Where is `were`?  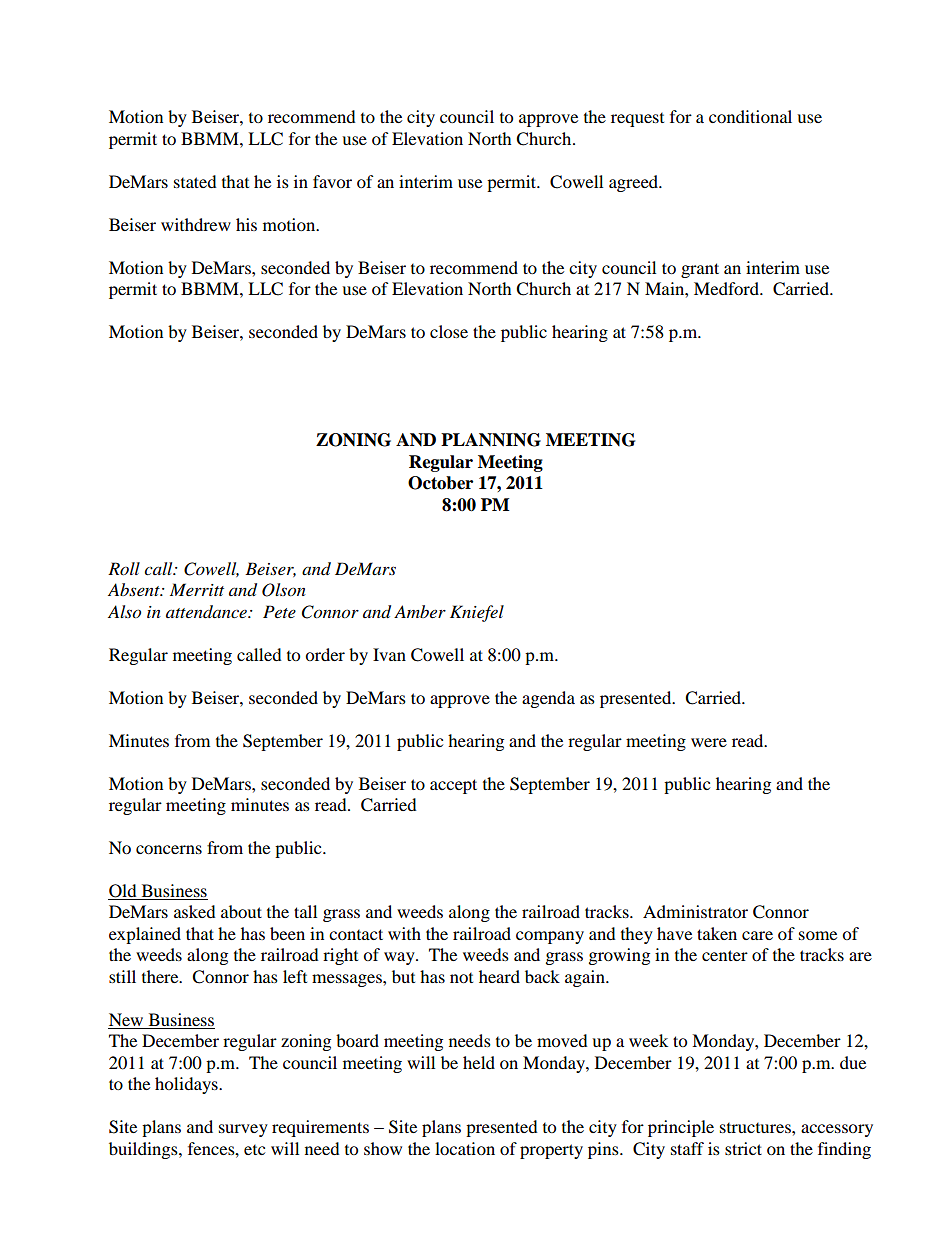
were is located at coordinates (709, 742).
